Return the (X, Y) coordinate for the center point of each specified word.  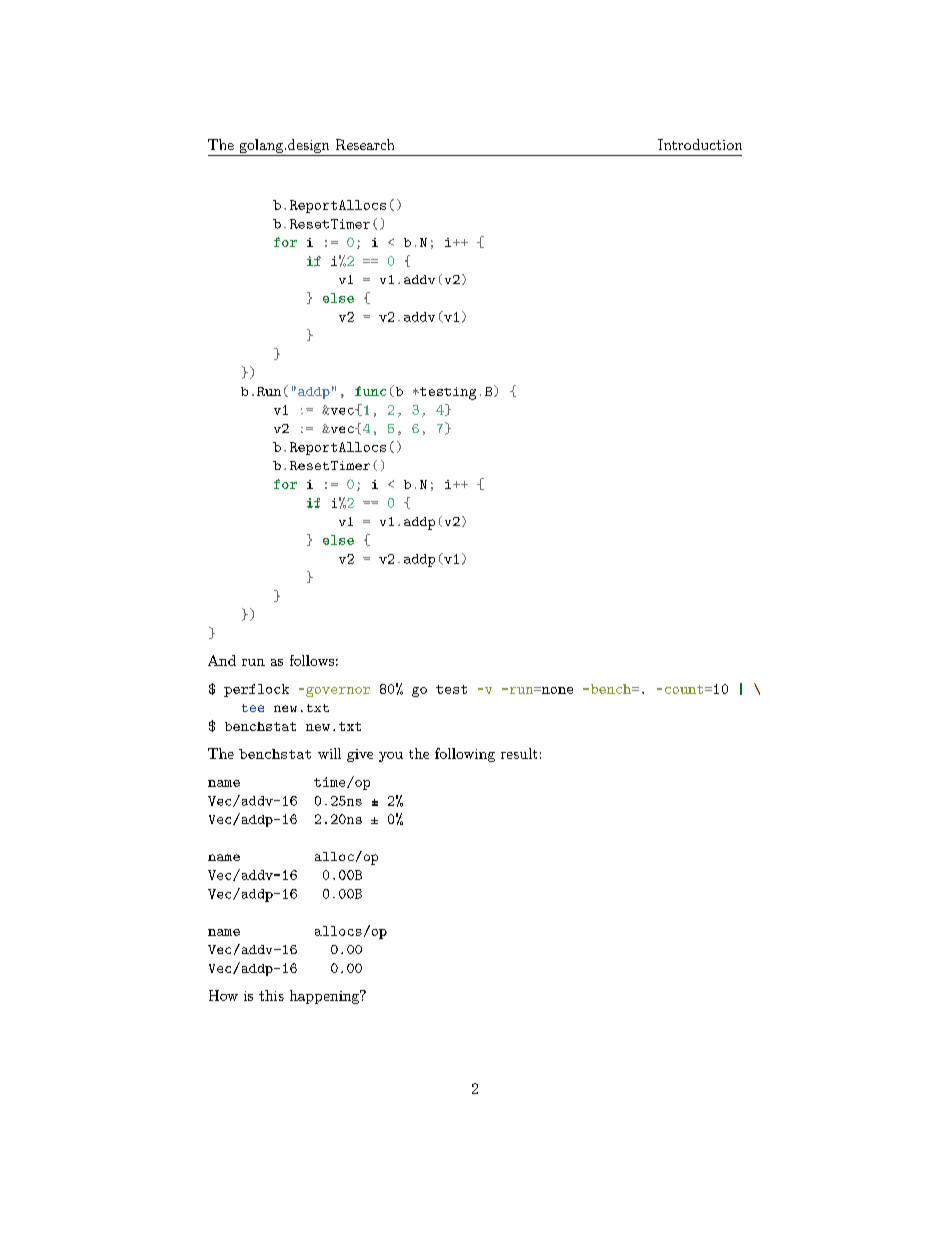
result (519, 753)
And (222, 660)
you (391, 757)
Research (365, 144)
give (360, 755)
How (223, 995)
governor (338, 692)
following (465, 755)
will (329, 753)
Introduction (700, 144)
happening (326, 997)
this (271, 995)
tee (253, 708)
